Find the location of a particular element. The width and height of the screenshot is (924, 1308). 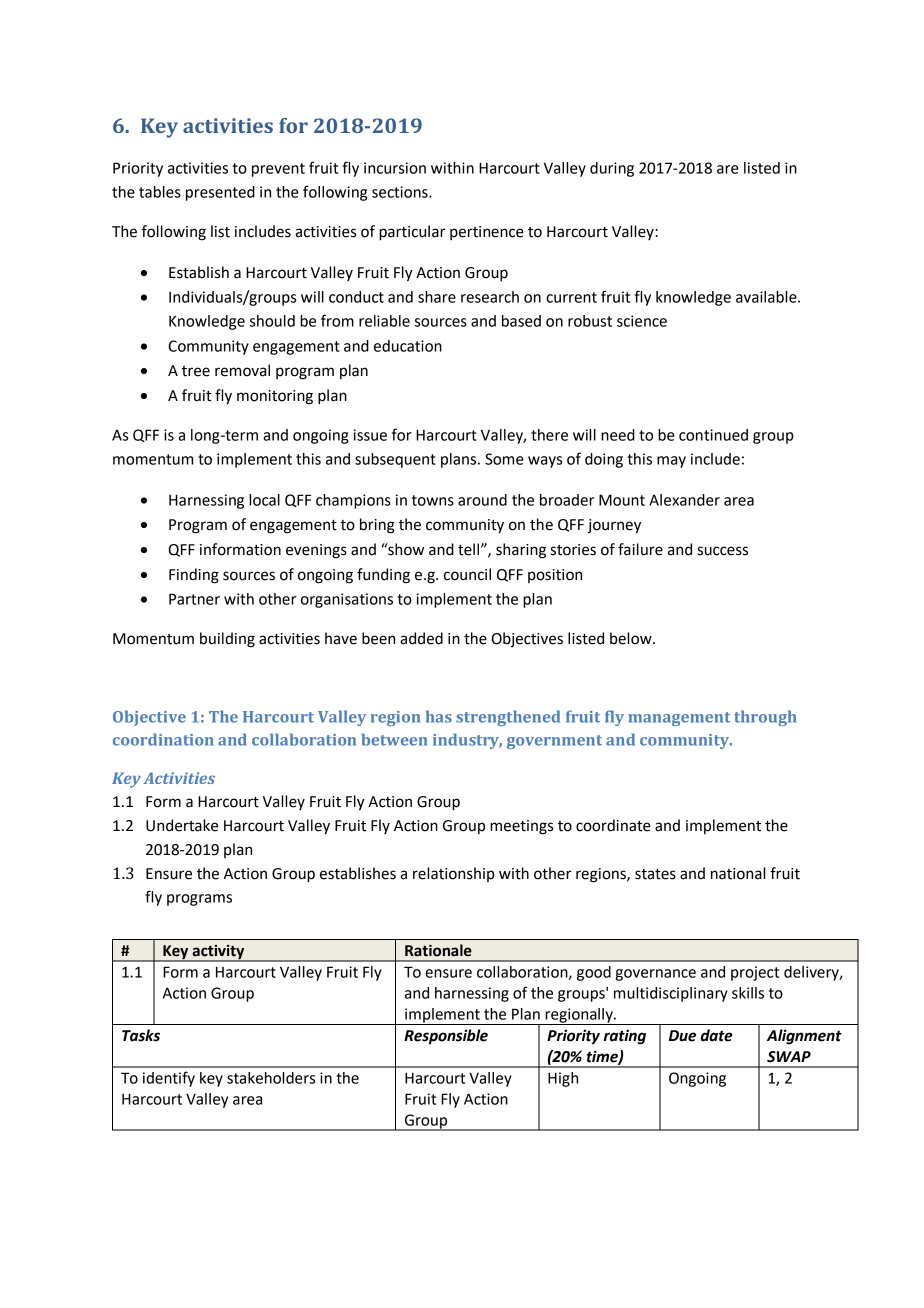

Undertake is located at coordinates (182, 825).
